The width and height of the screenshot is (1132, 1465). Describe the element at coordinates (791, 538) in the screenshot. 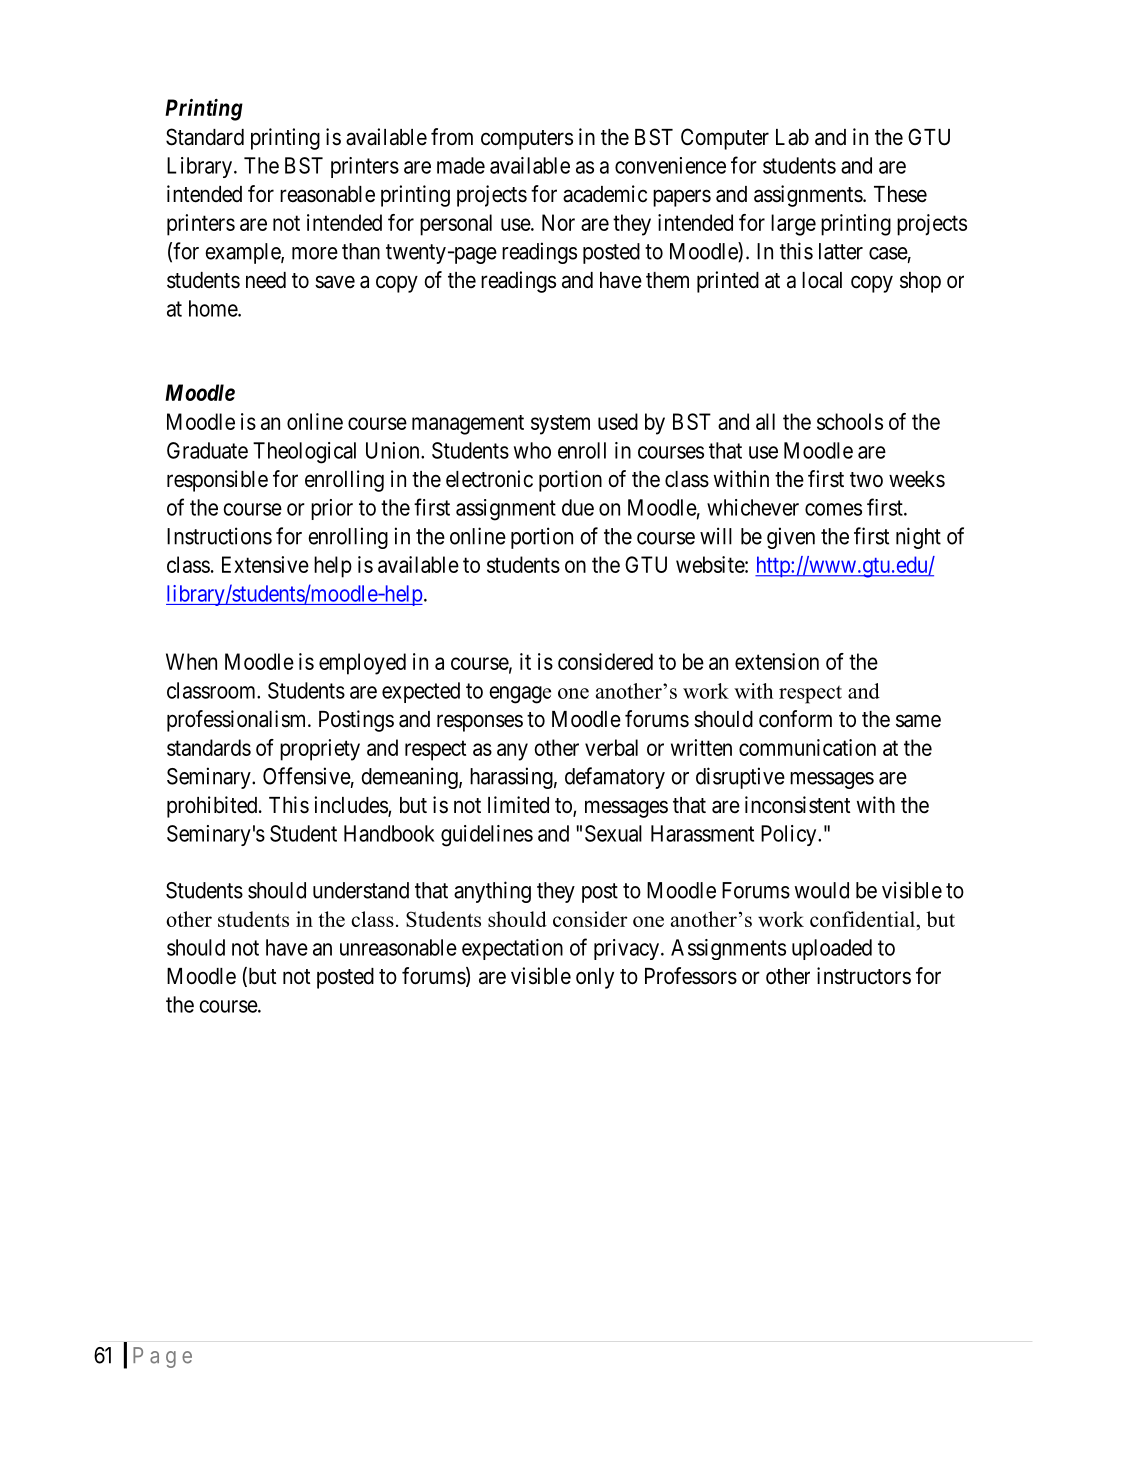

I see `given` at that location.
